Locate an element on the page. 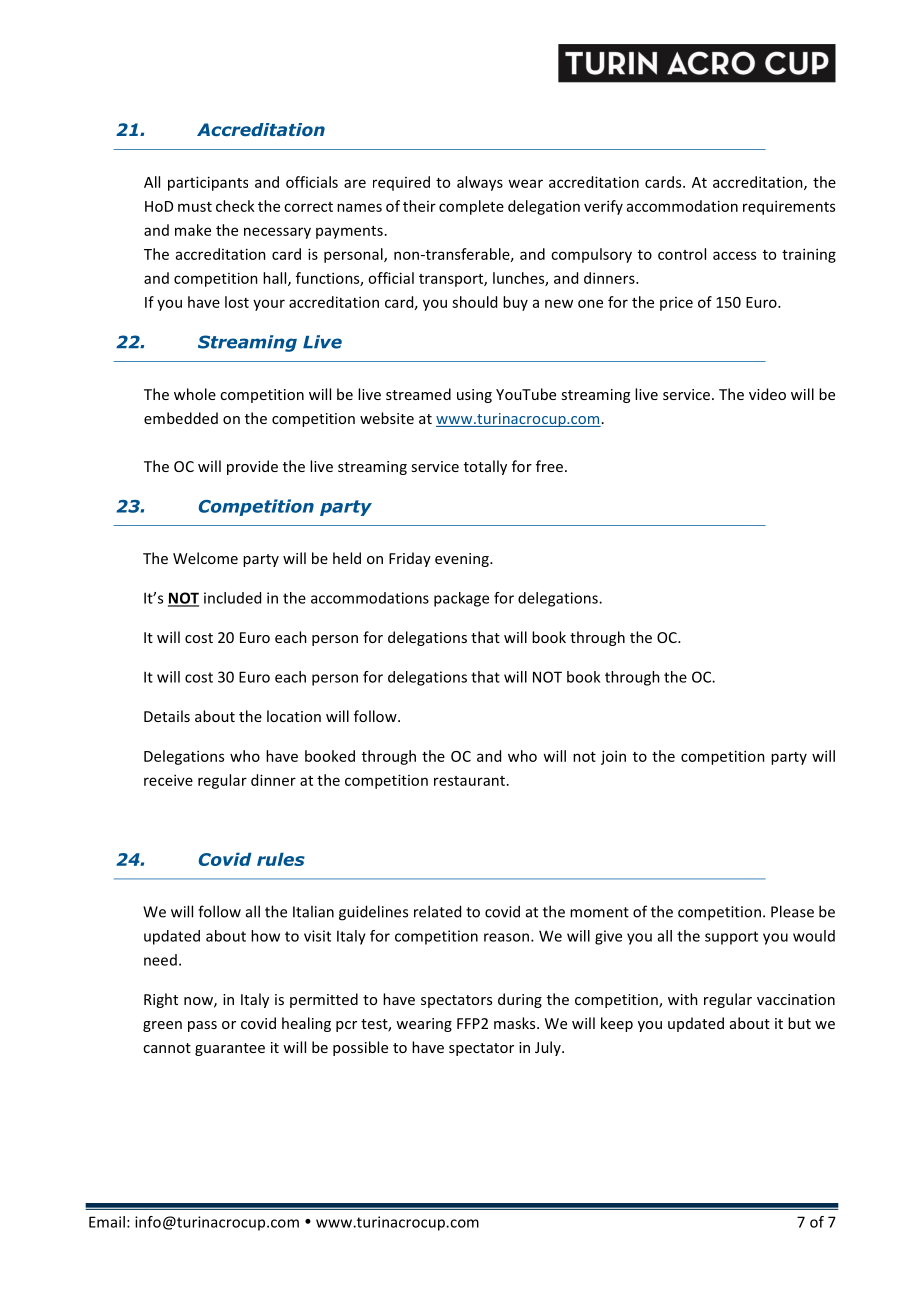 Image resolution: width=924 pixels, height=1308 pixels. must is located at coordinates (195, 207).
